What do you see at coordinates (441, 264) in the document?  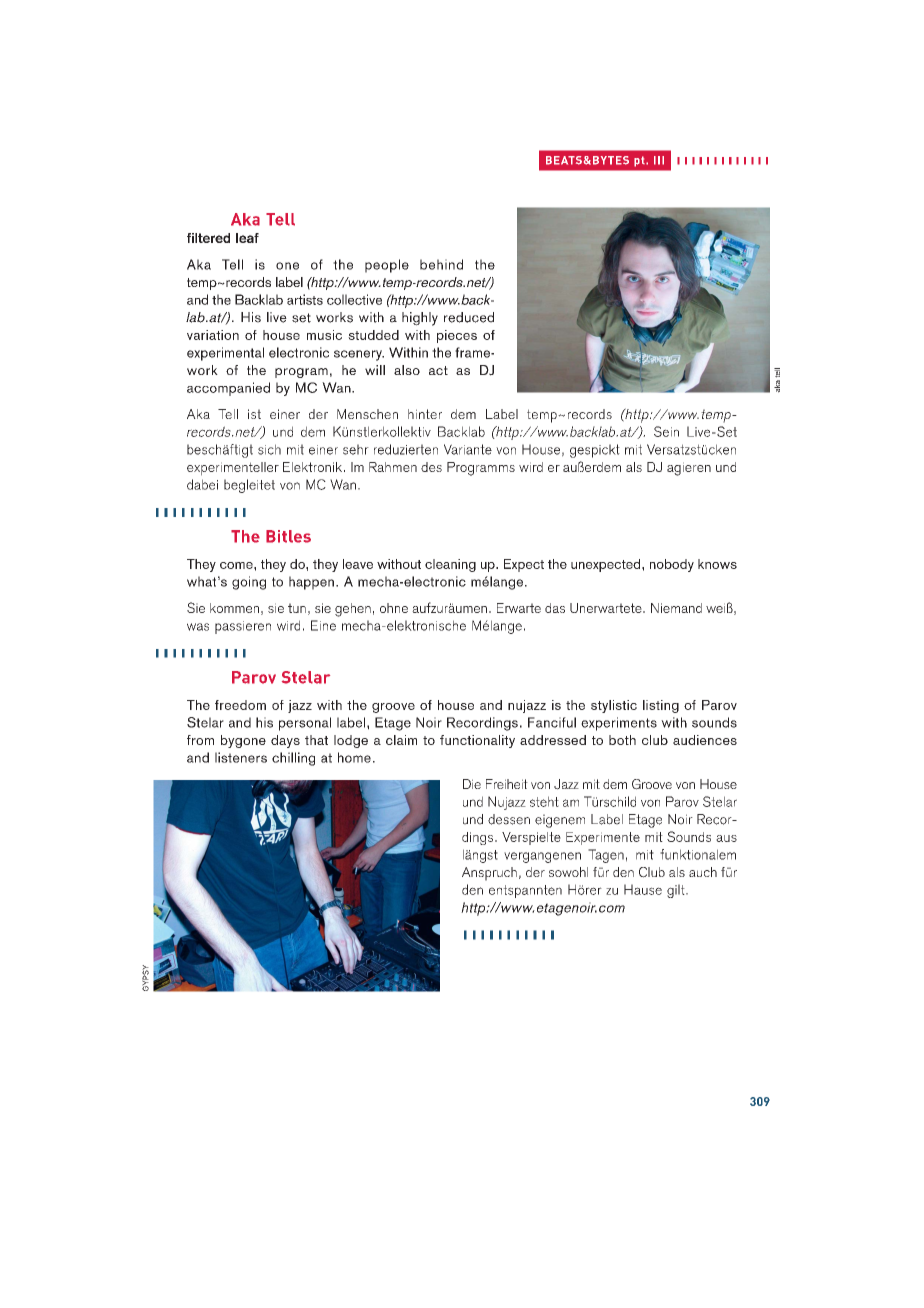 I see `behind` at bounding box center [441, 264].
